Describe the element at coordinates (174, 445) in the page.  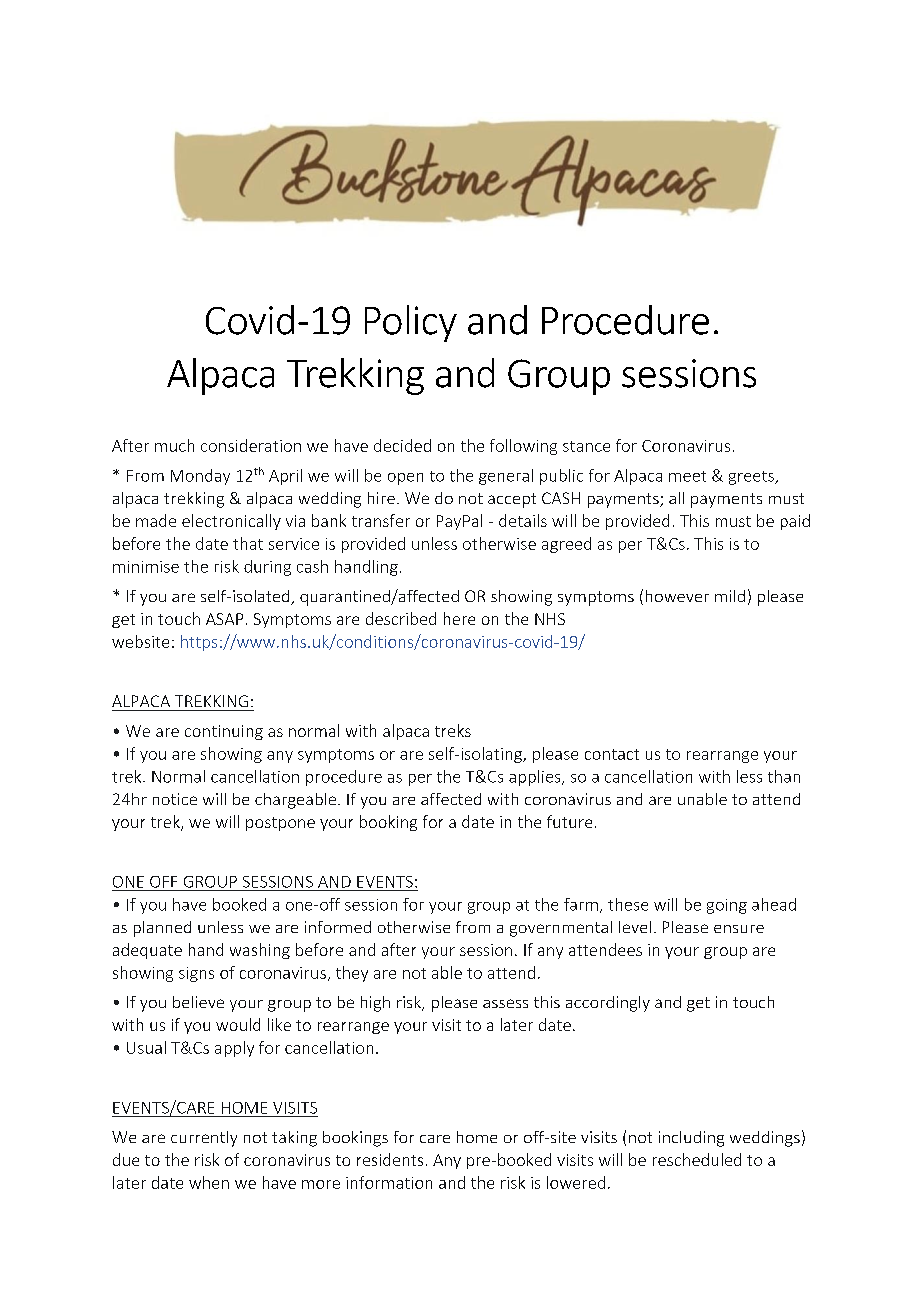
I see `much` at that location.
